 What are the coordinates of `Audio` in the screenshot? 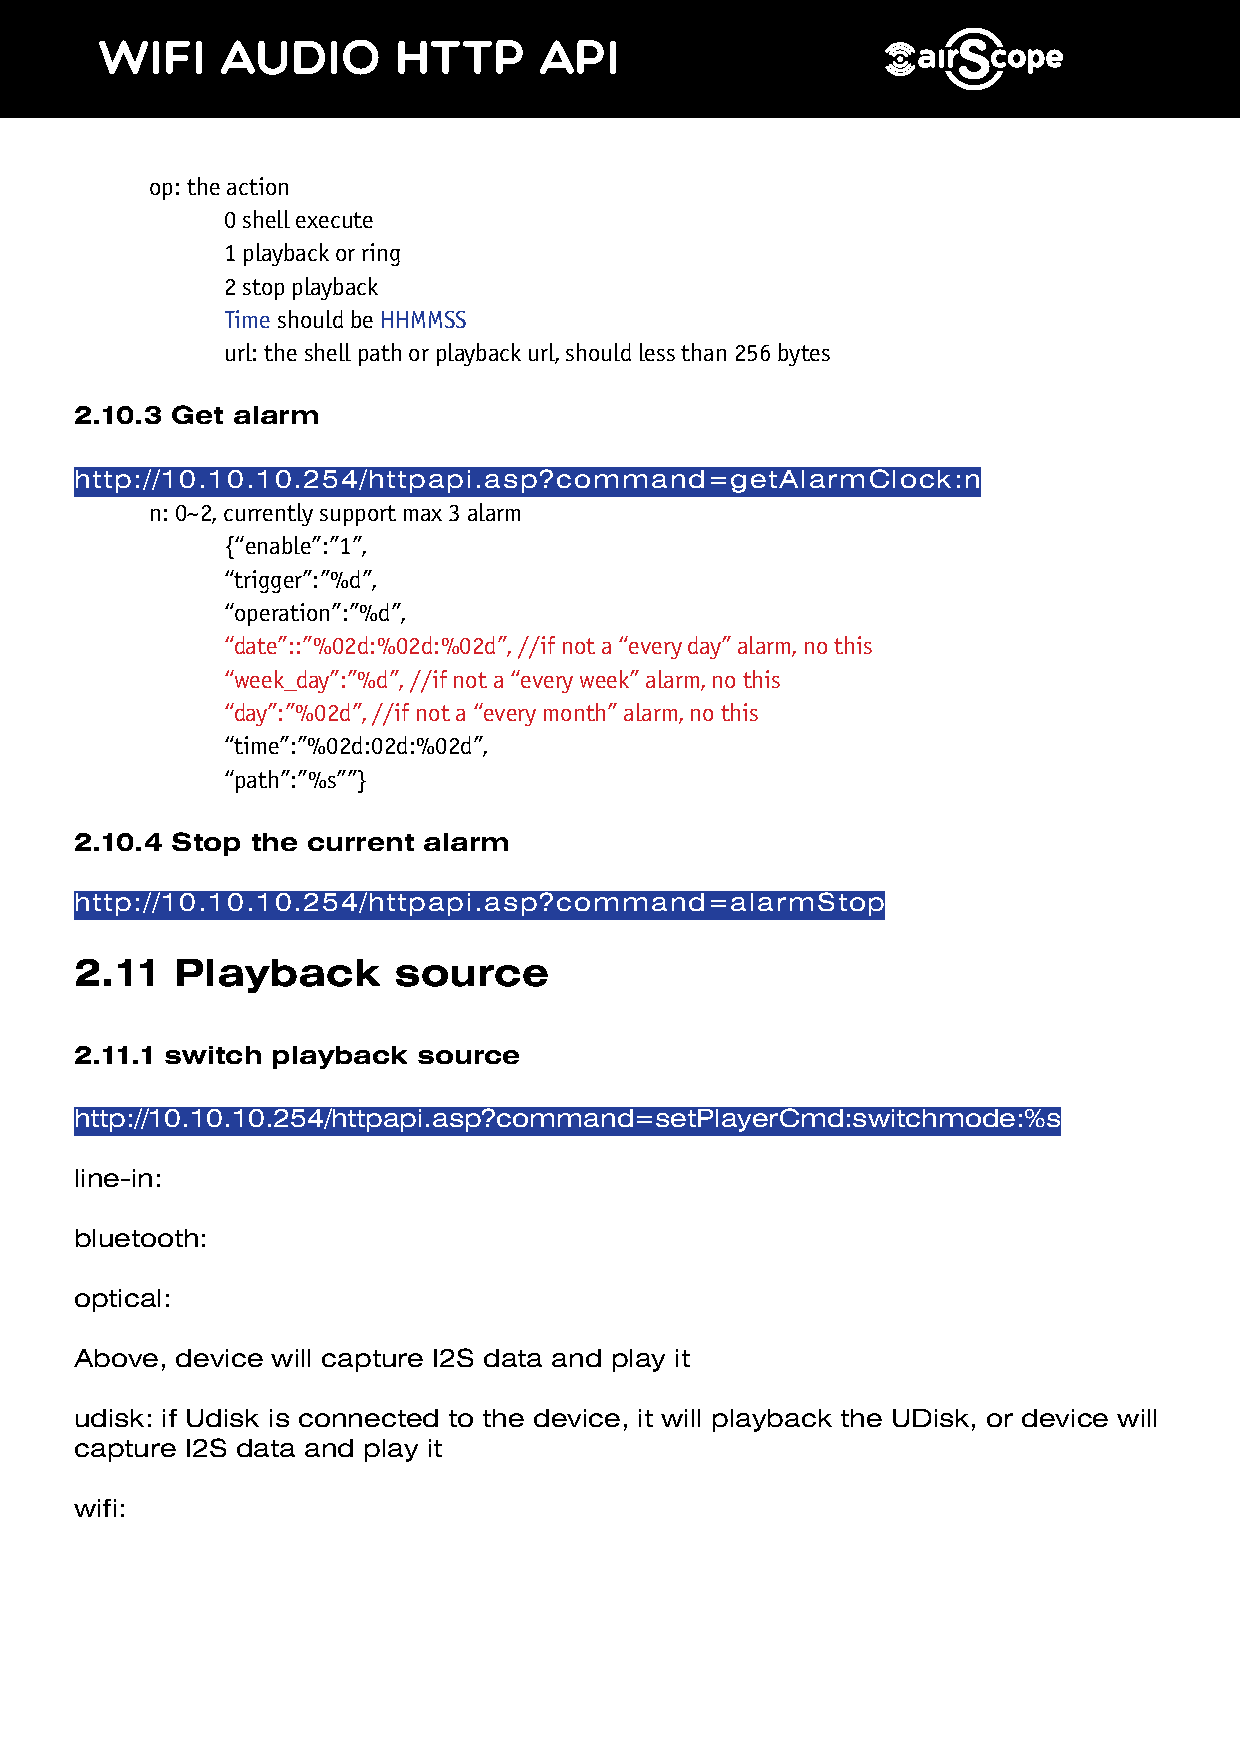 It's located at (300, 57).
